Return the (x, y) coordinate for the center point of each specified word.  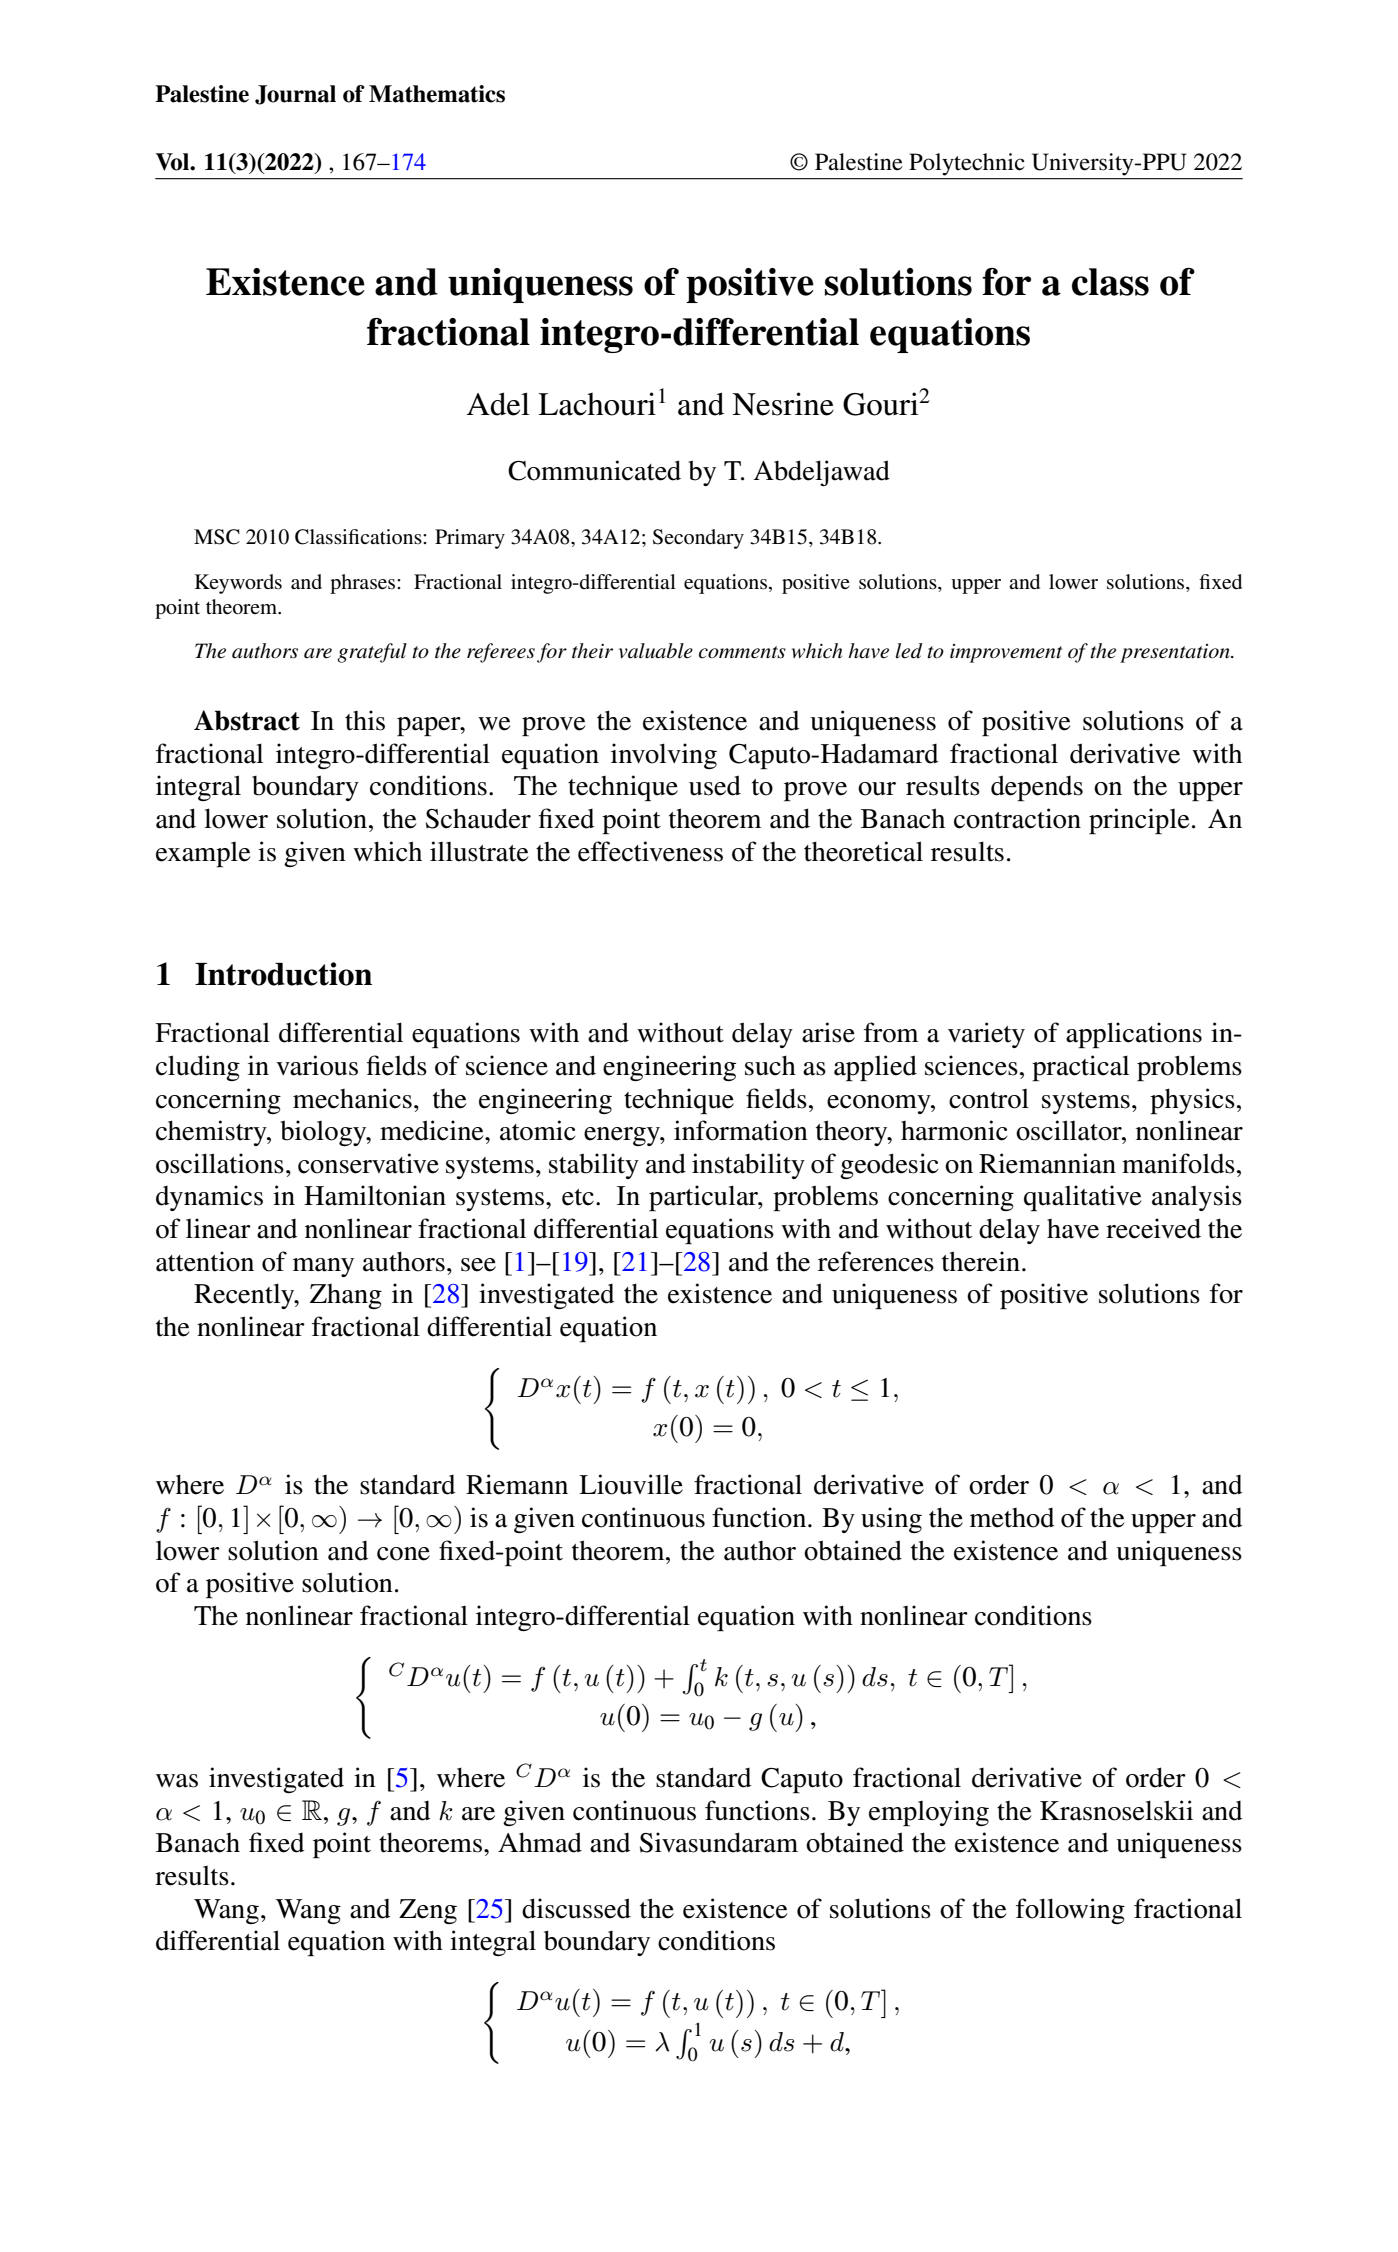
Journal (295, 95)
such (770, 1065)
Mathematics (437, 94)
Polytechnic (966, 164)
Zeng (428, 1911)
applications (1134, 1035)
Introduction (283, 974)
